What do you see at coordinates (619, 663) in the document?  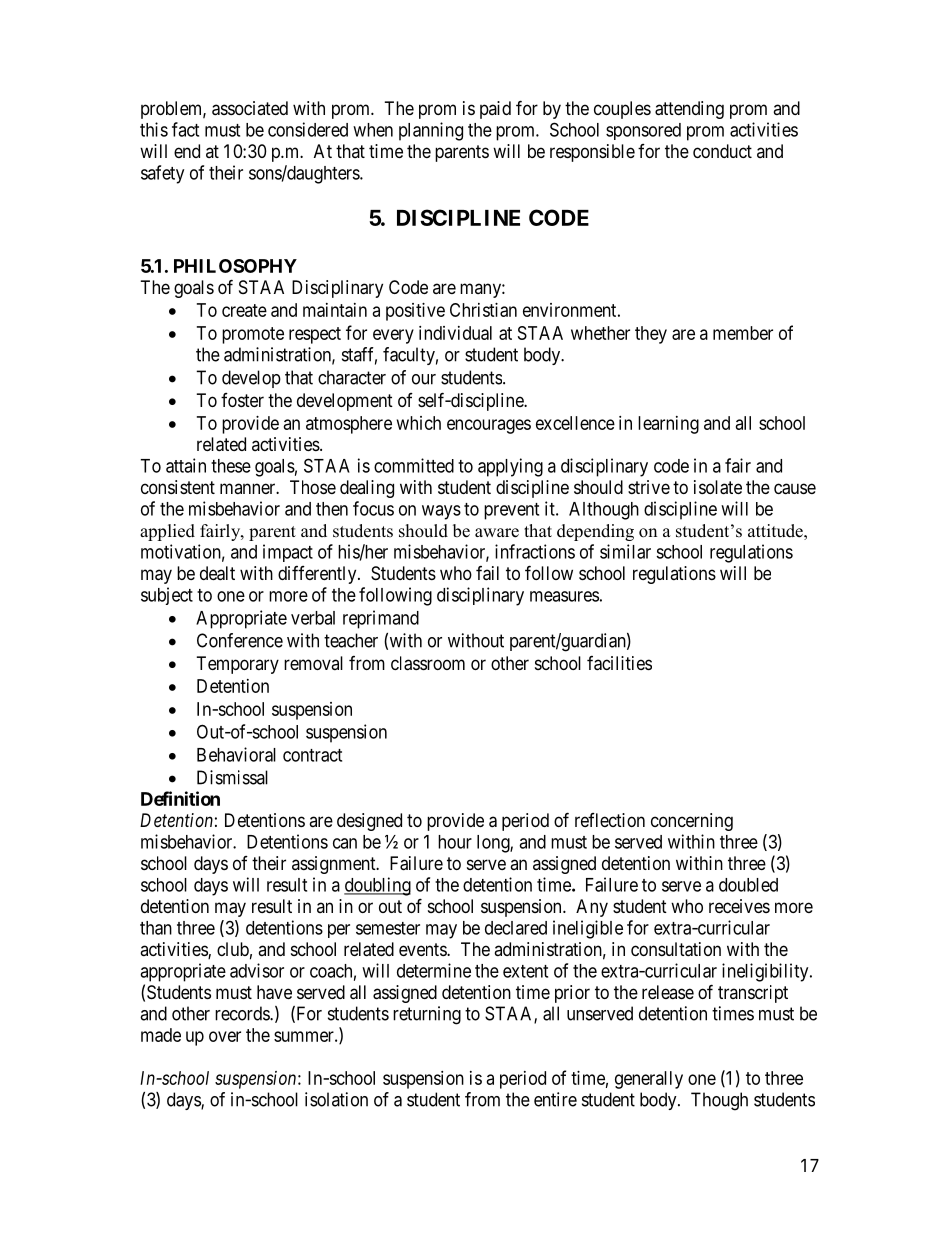 I see `facilities` at bounding box center [619, 663].
